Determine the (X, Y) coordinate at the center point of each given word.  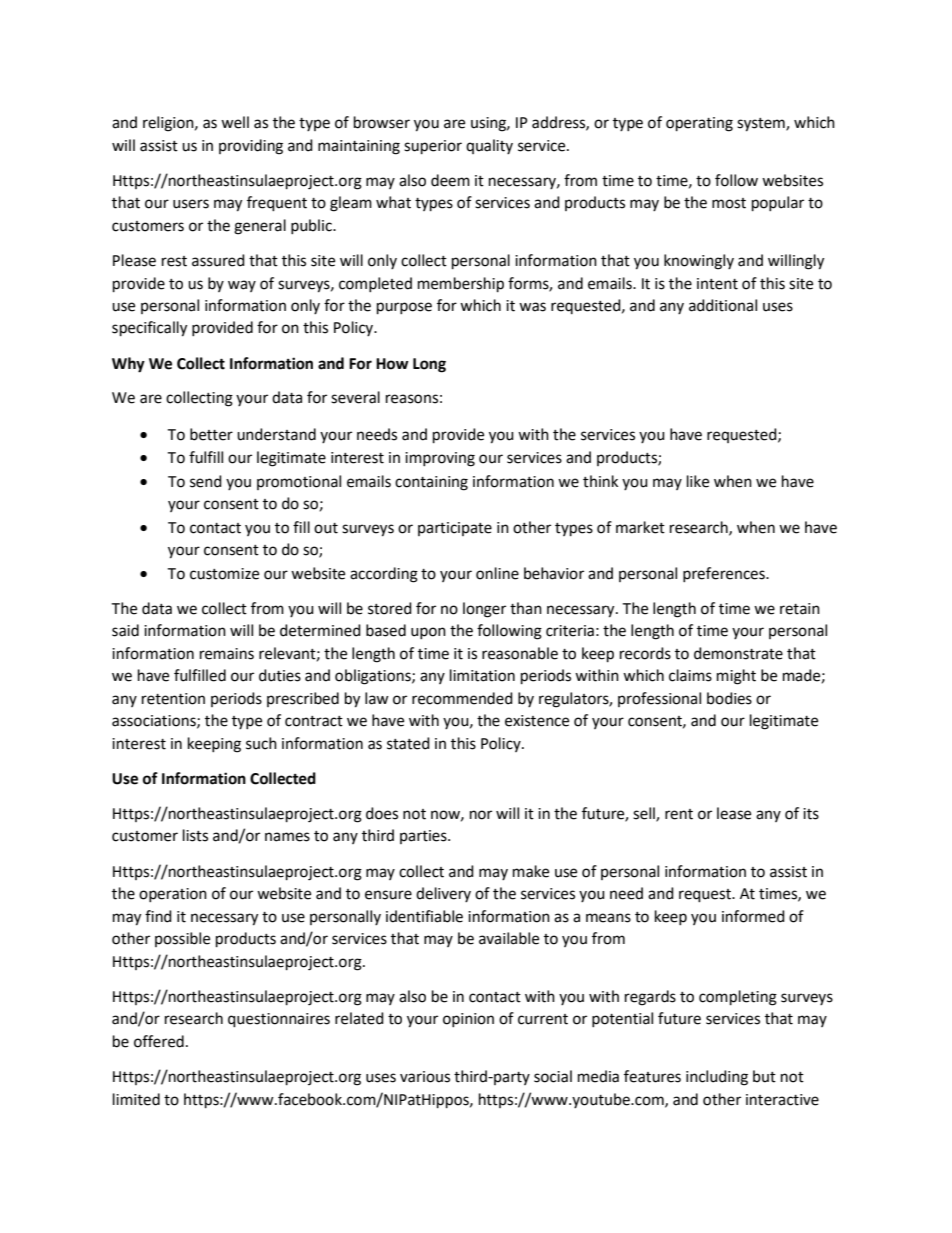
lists (195, 835)
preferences (725, 574)
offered (159, 1041)
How (392, 364)
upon (428, 633)
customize (224, 574)
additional (723, 305)
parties (424, 837)
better (211, 434)
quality (489, 146)
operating (699, 124)
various (425, 1077)
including (717, 1078)
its (811, 814)
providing (251, 147)
